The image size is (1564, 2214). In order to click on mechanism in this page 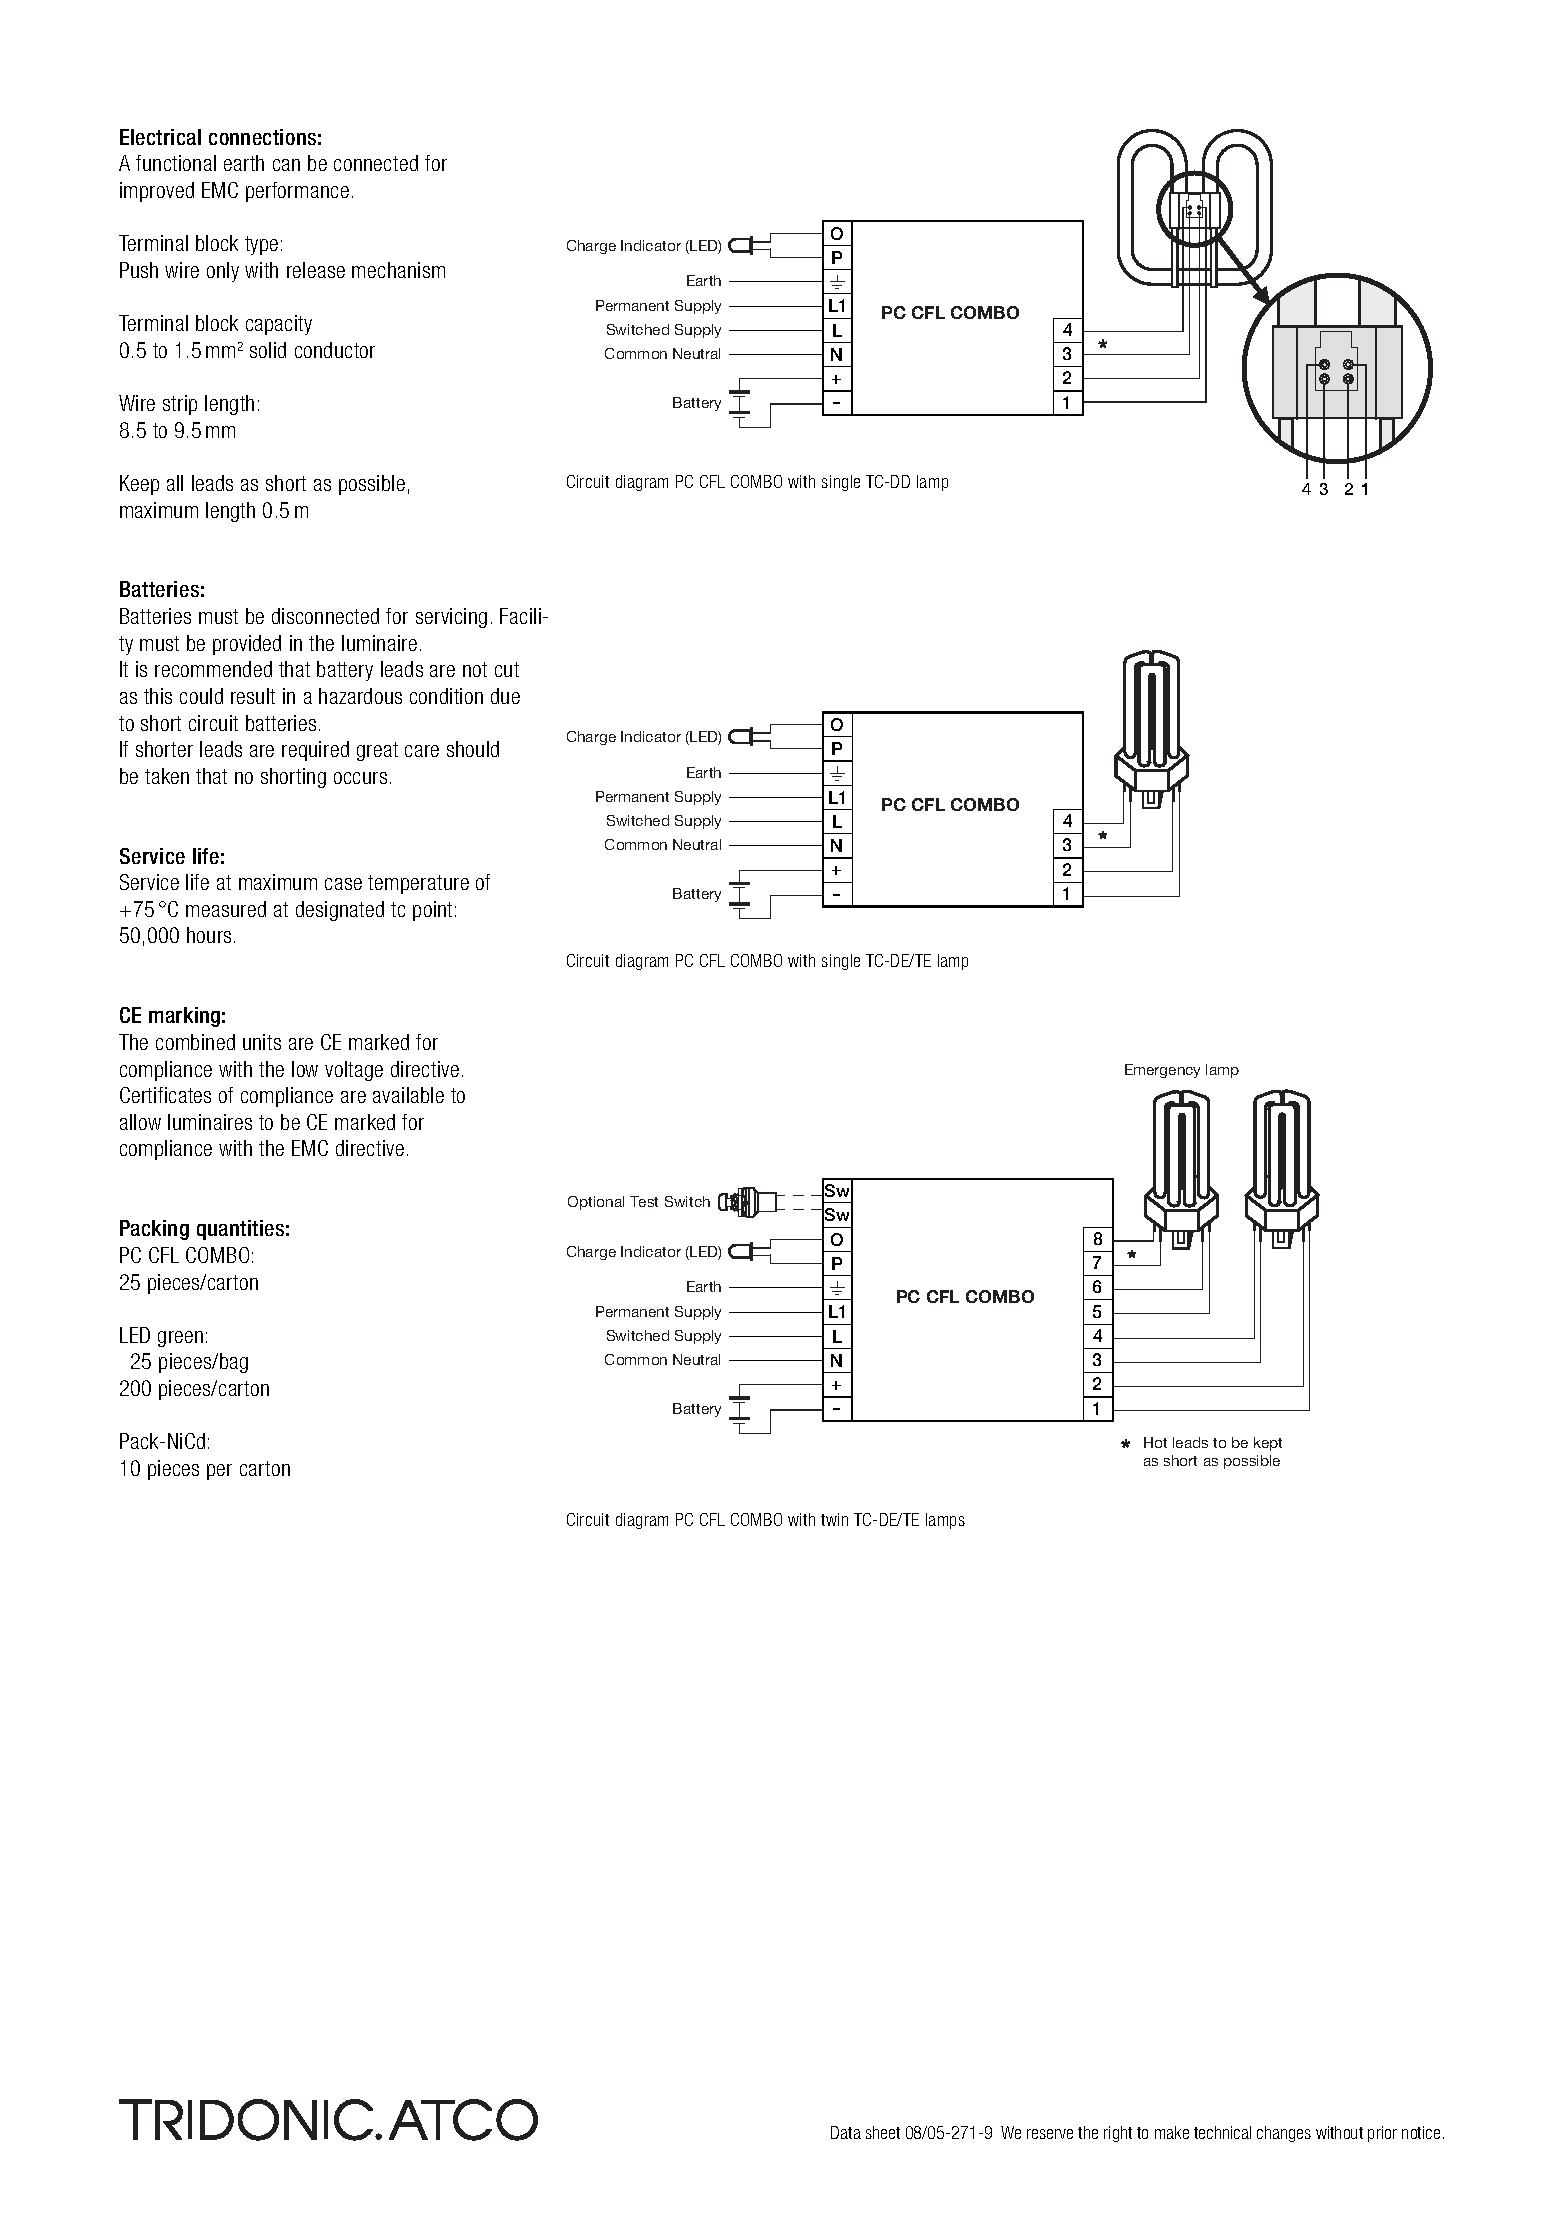, I will do `click(398, 270)`.
